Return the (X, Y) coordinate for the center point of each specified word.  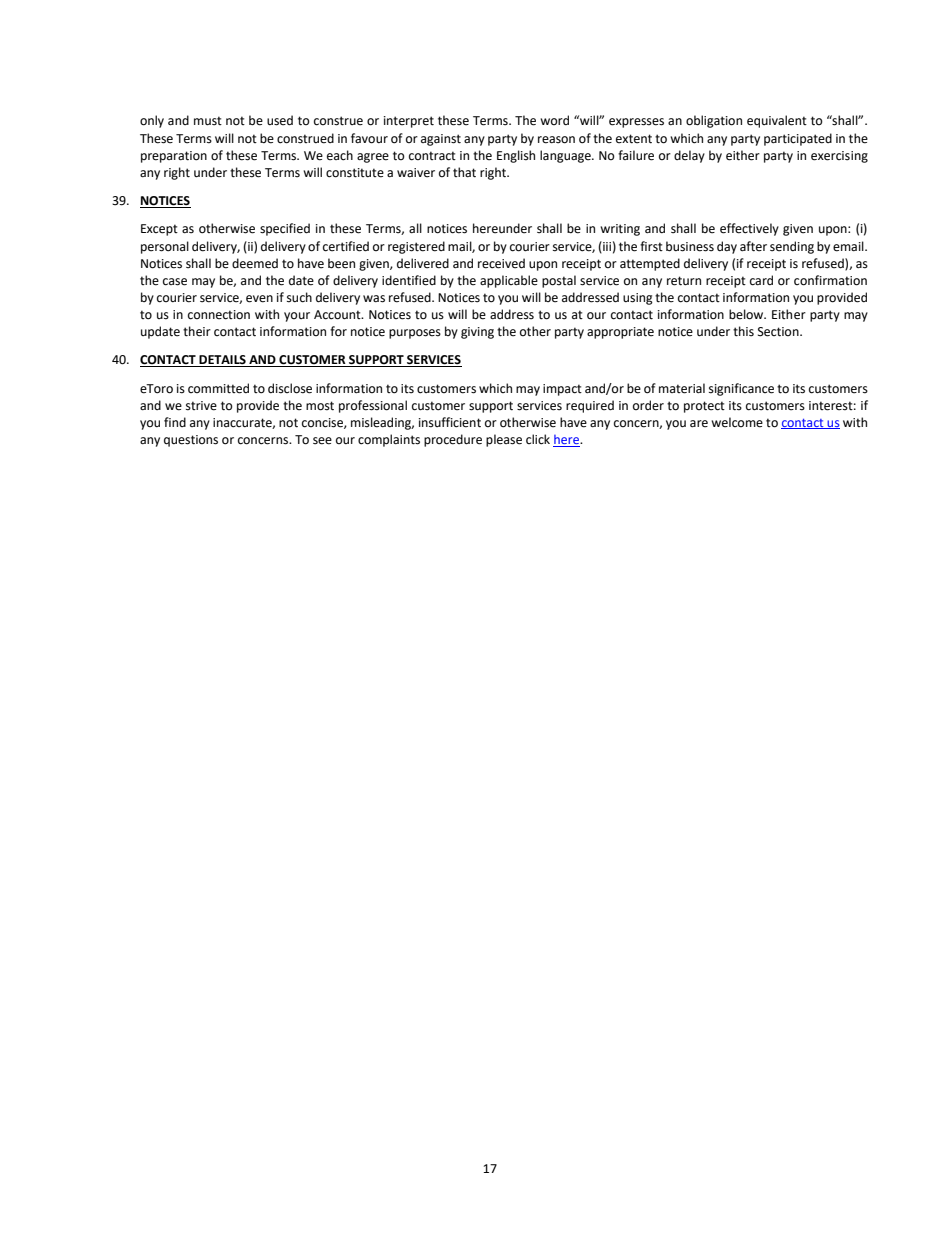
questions (191, 441)
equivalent (777, 121)
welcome (737, 422)
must (208, 121)
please (504, 440)
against (441, 140)
